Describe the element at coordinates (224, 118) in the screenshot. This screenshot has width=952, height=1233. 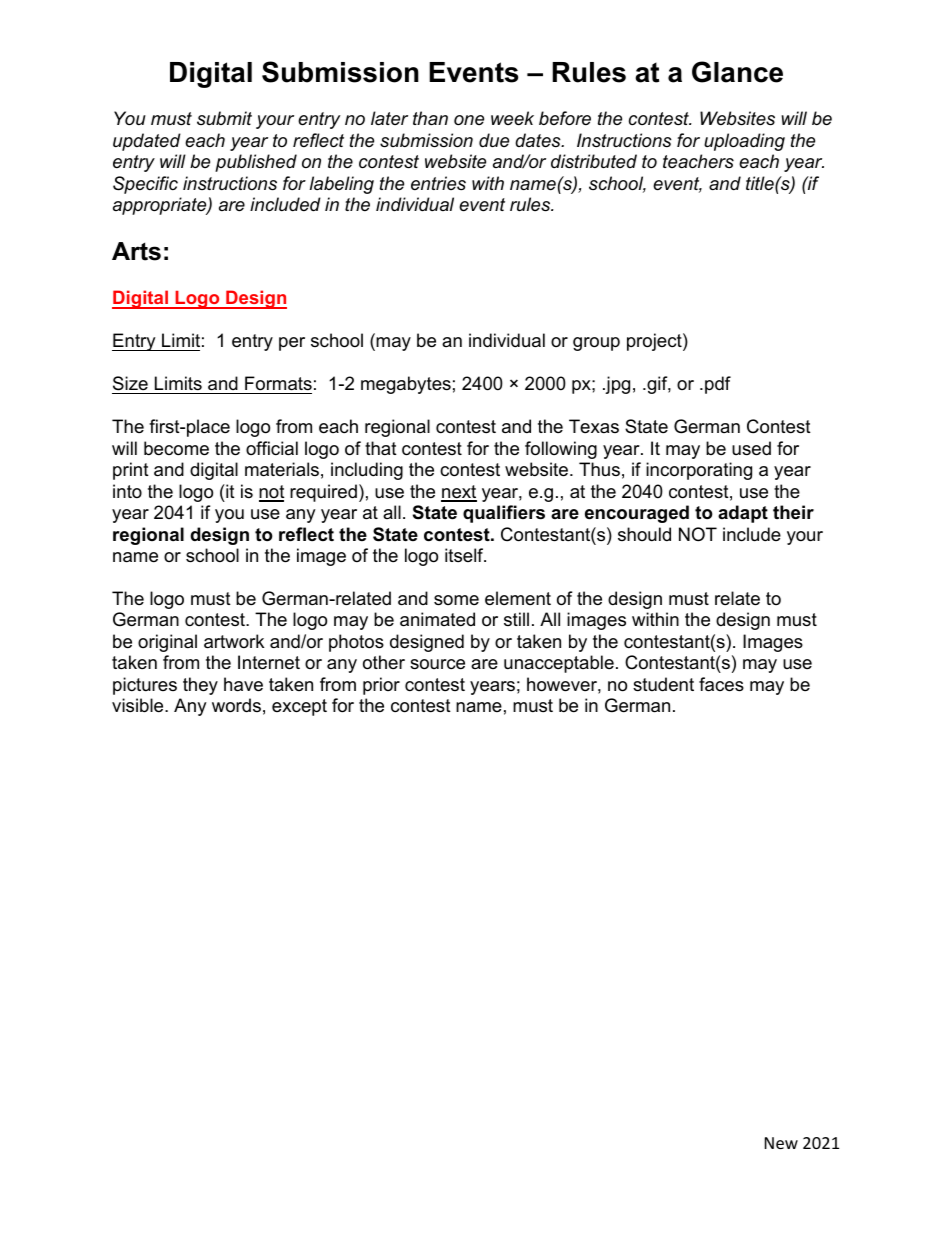
I see `submit` at that location.
